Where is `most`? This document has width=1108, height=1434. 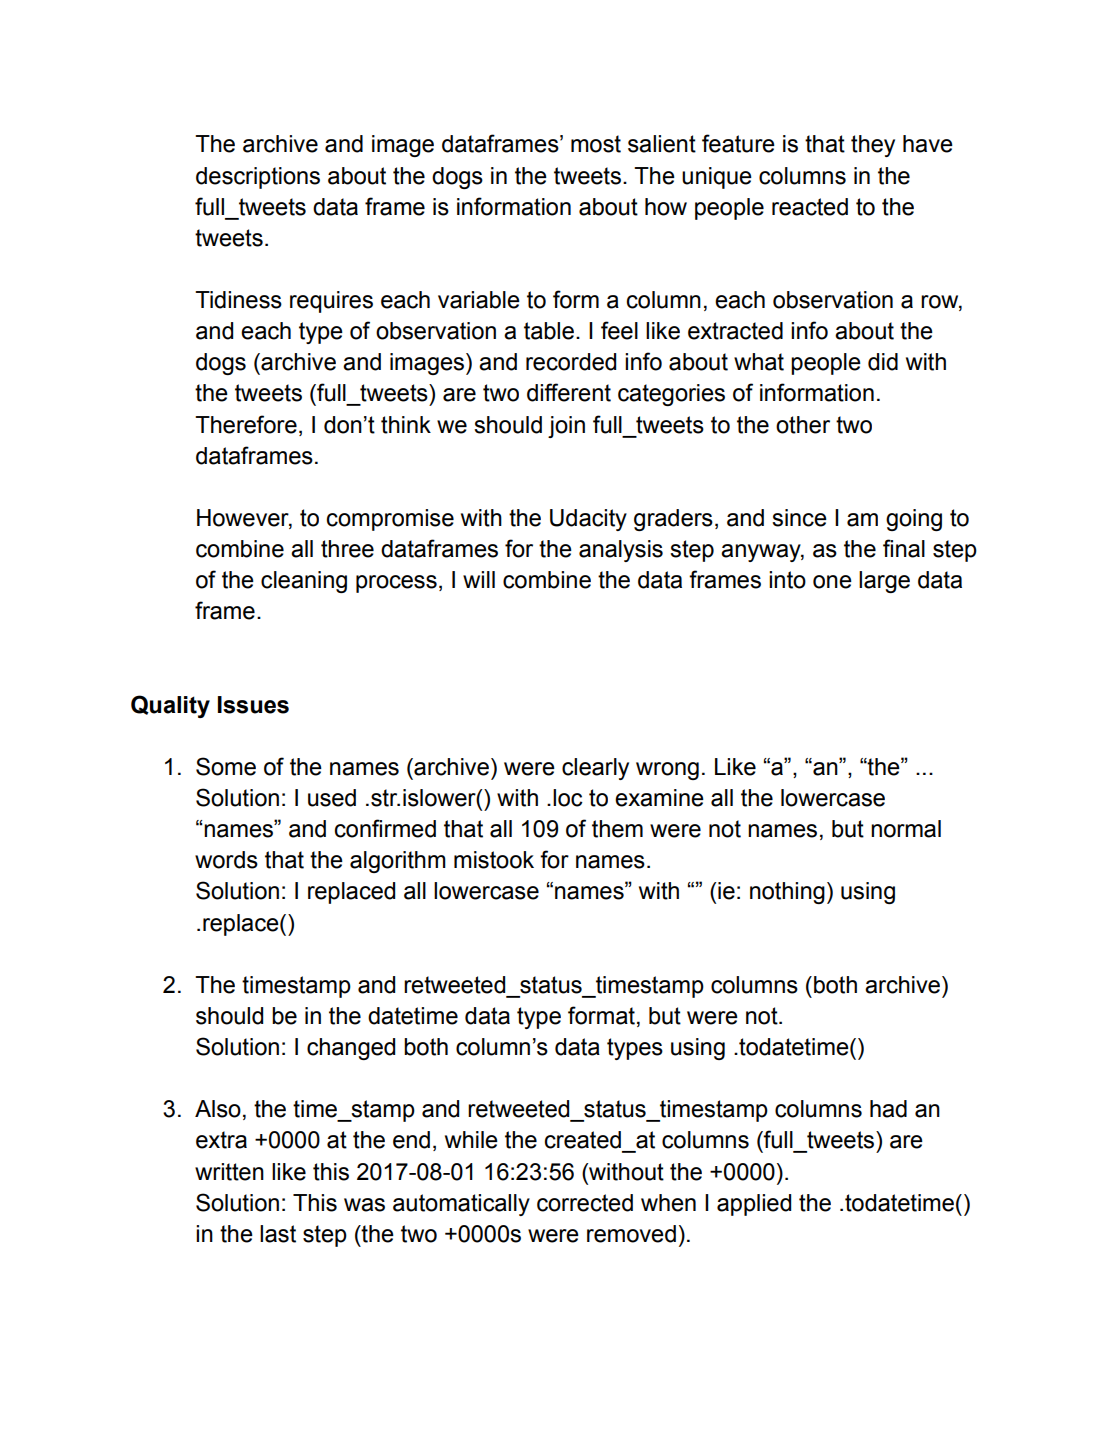
most is located at coordinates (596, 144).
